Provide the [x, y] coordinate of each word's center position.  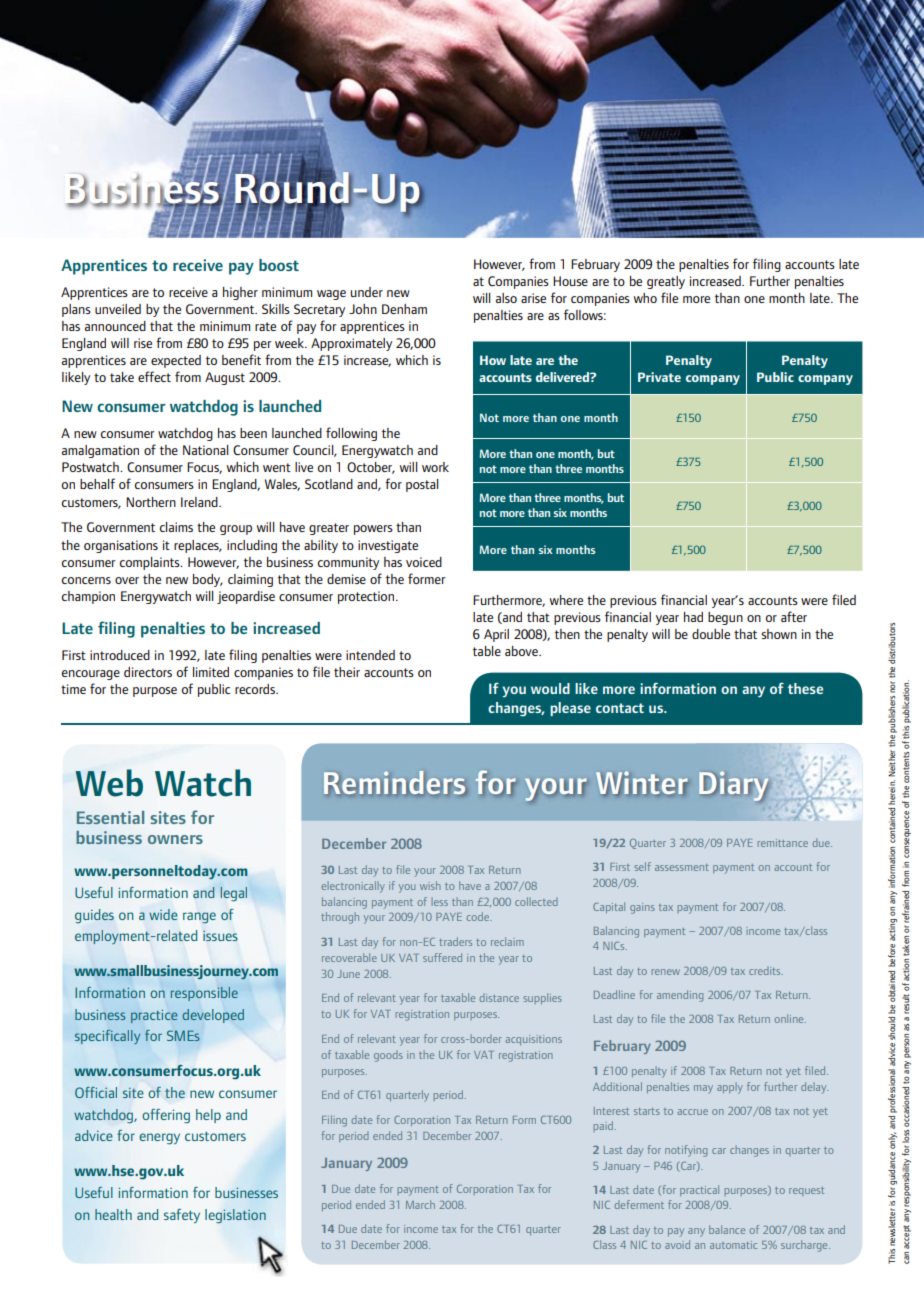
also [506, 298]
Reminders [395, 782]
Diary [733, 786]
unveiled [118, 309]
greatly [666, 282]
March [420, 1204]
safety [182, 1216]
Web [109, 783]
